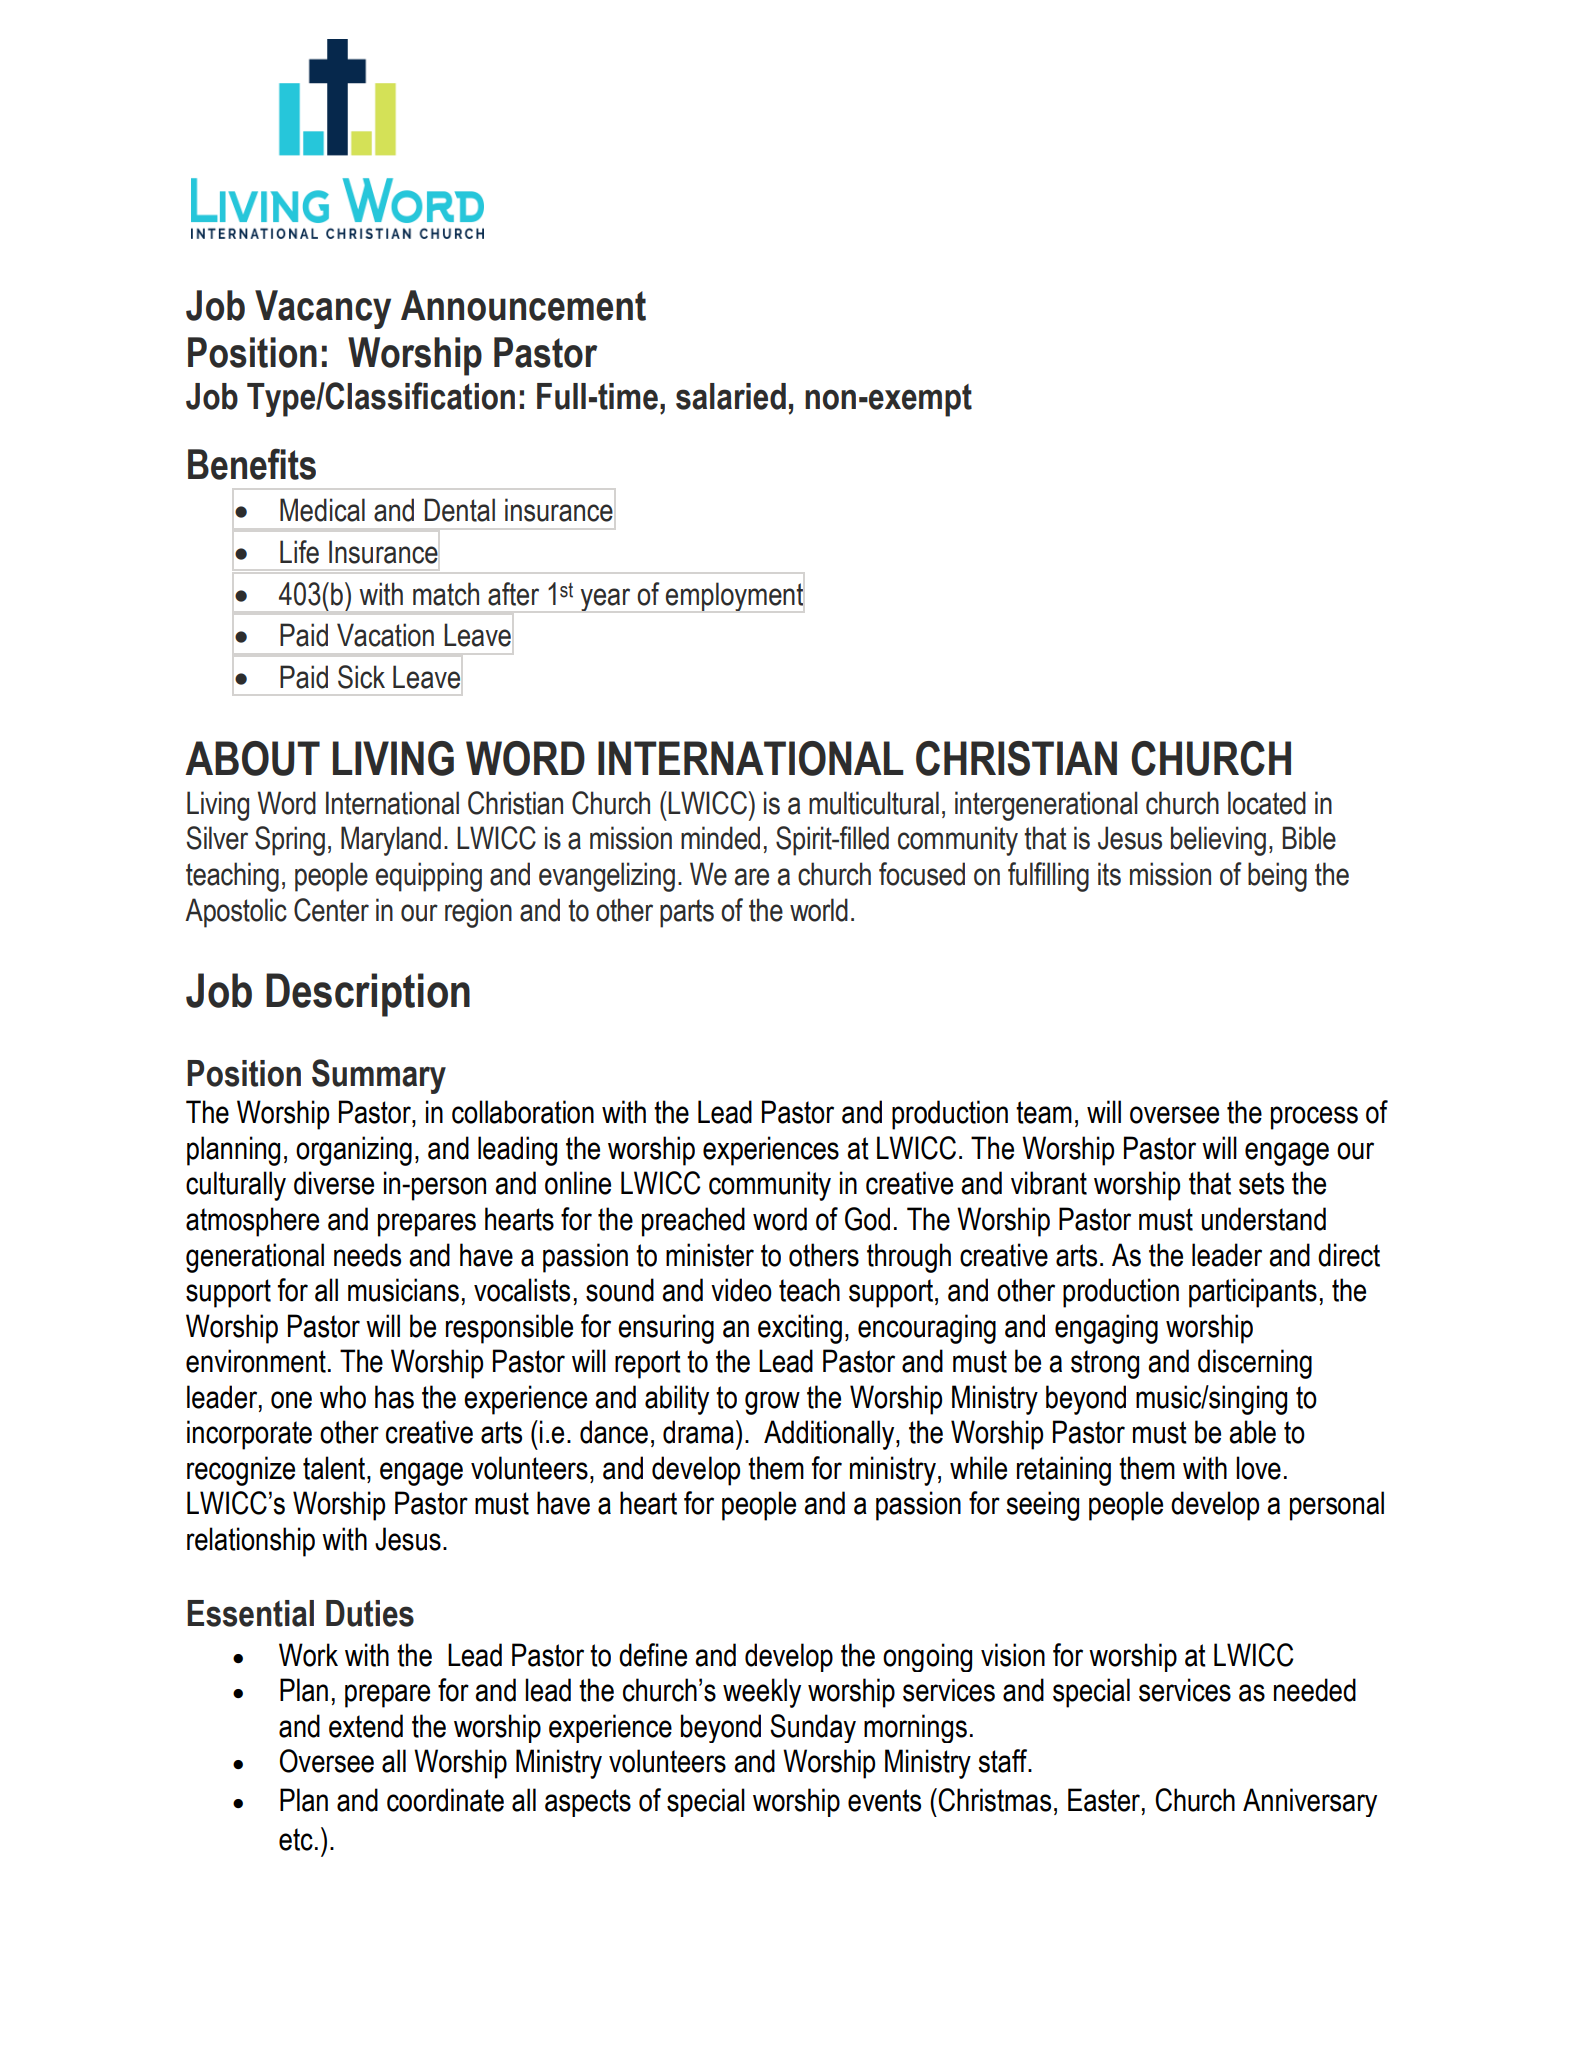  Describe the element at coordinates (379, 1076) in the screenshot. I see `Summary` at that location.
